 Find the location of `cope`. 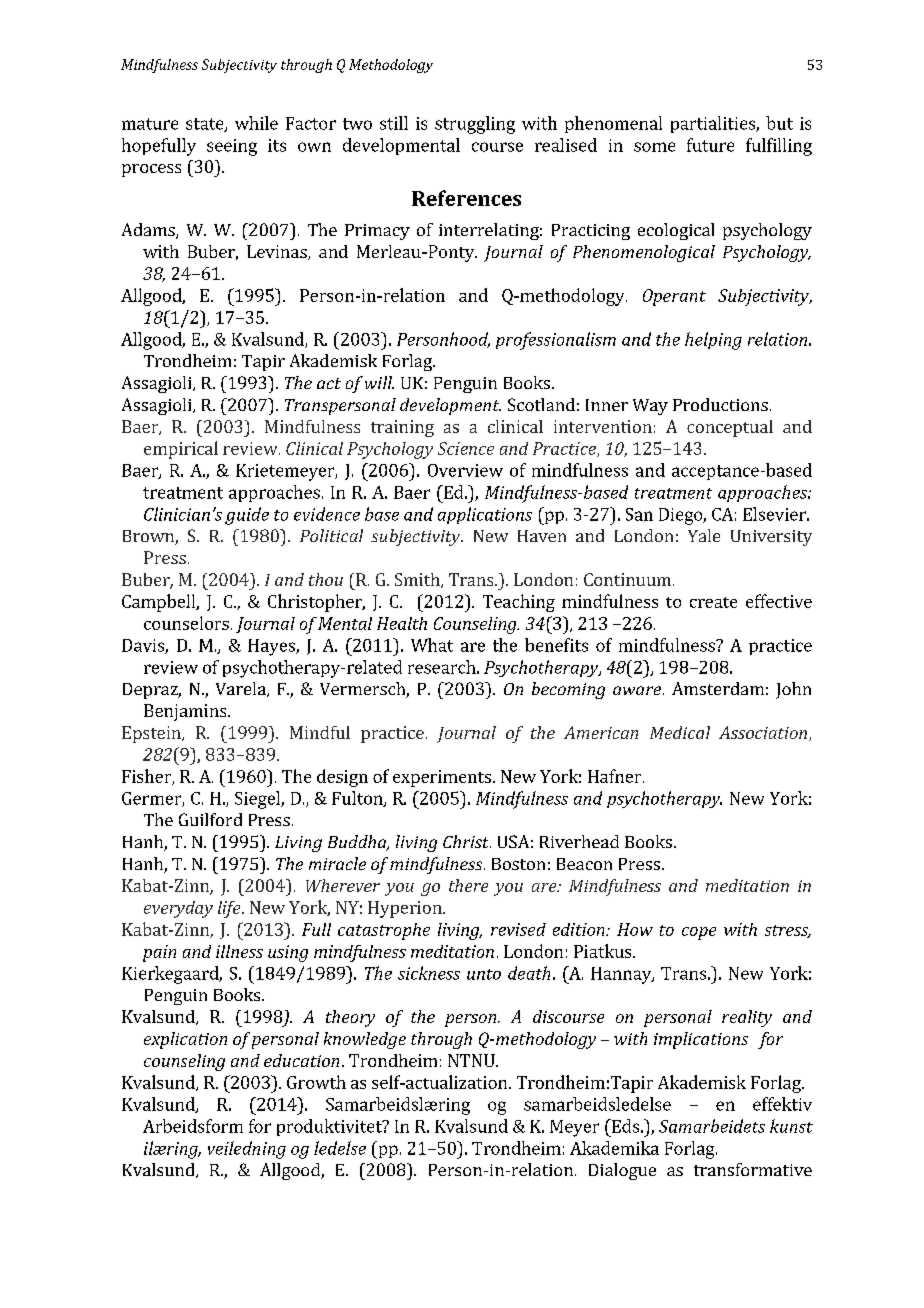

cope is located at coordinates (699, 933).
